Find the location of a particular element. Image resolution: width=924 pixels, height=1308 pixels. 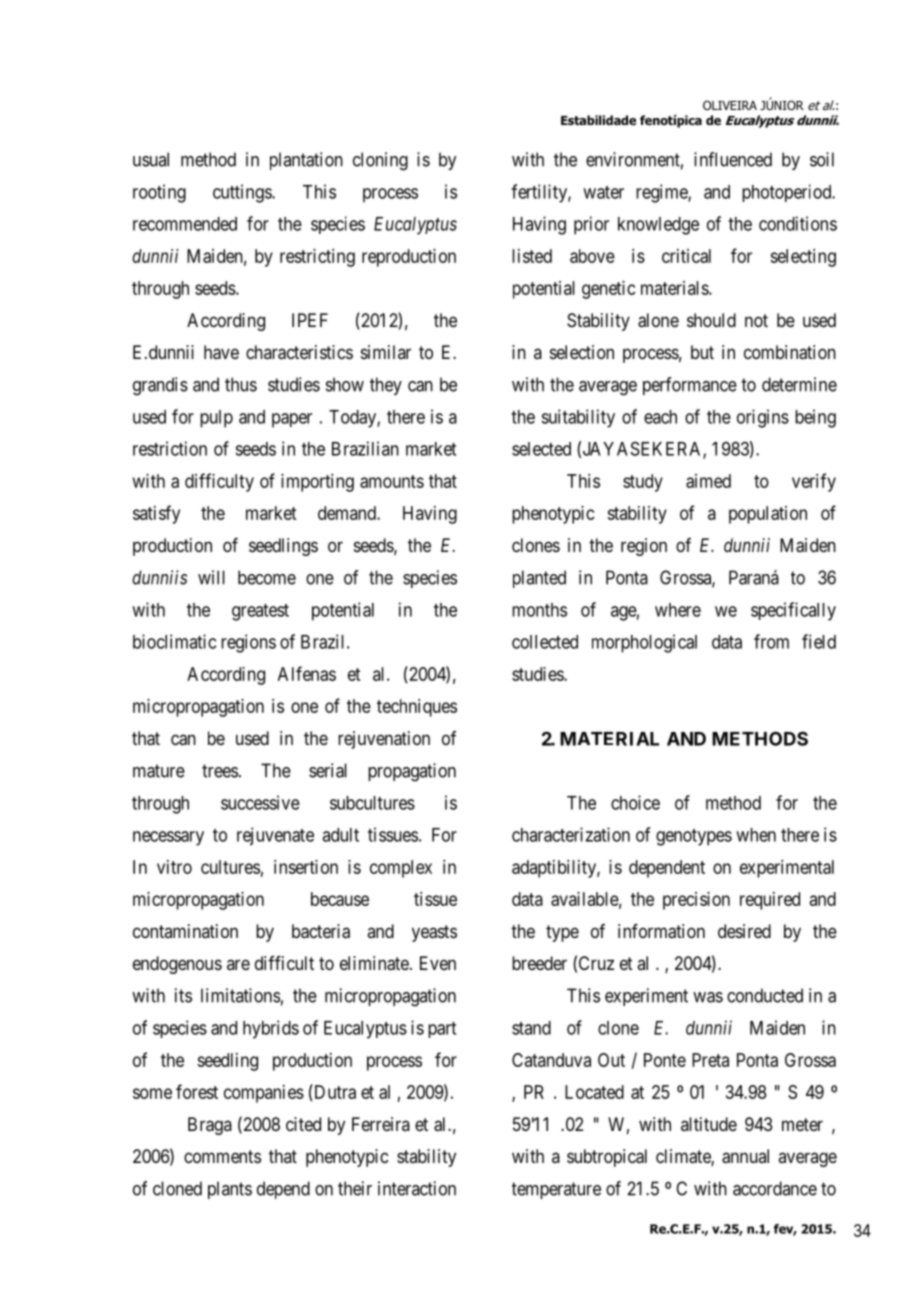

cloning is located at coordinates (380, 161).
